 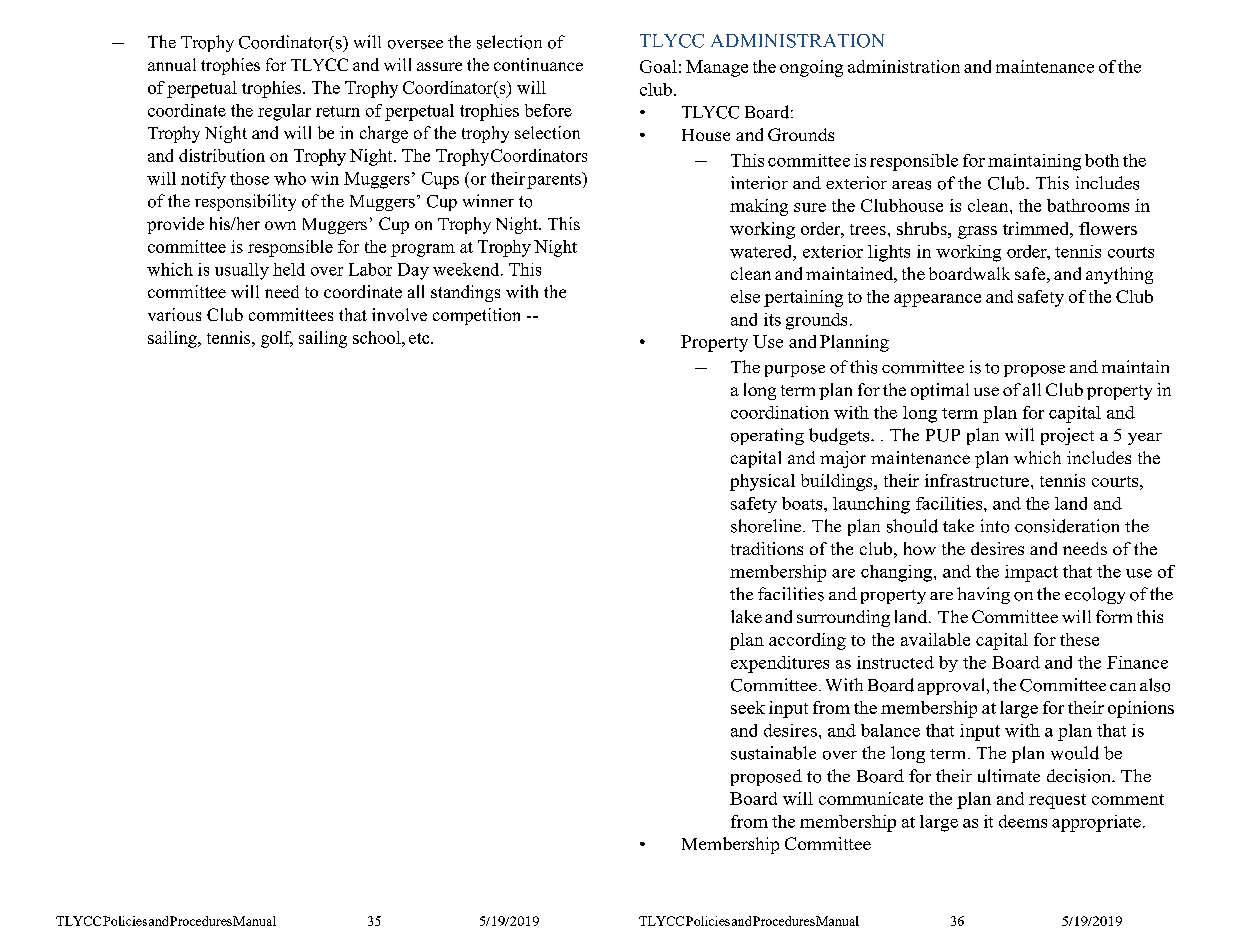 I want to click on regular, so click(x=284, y=112).
